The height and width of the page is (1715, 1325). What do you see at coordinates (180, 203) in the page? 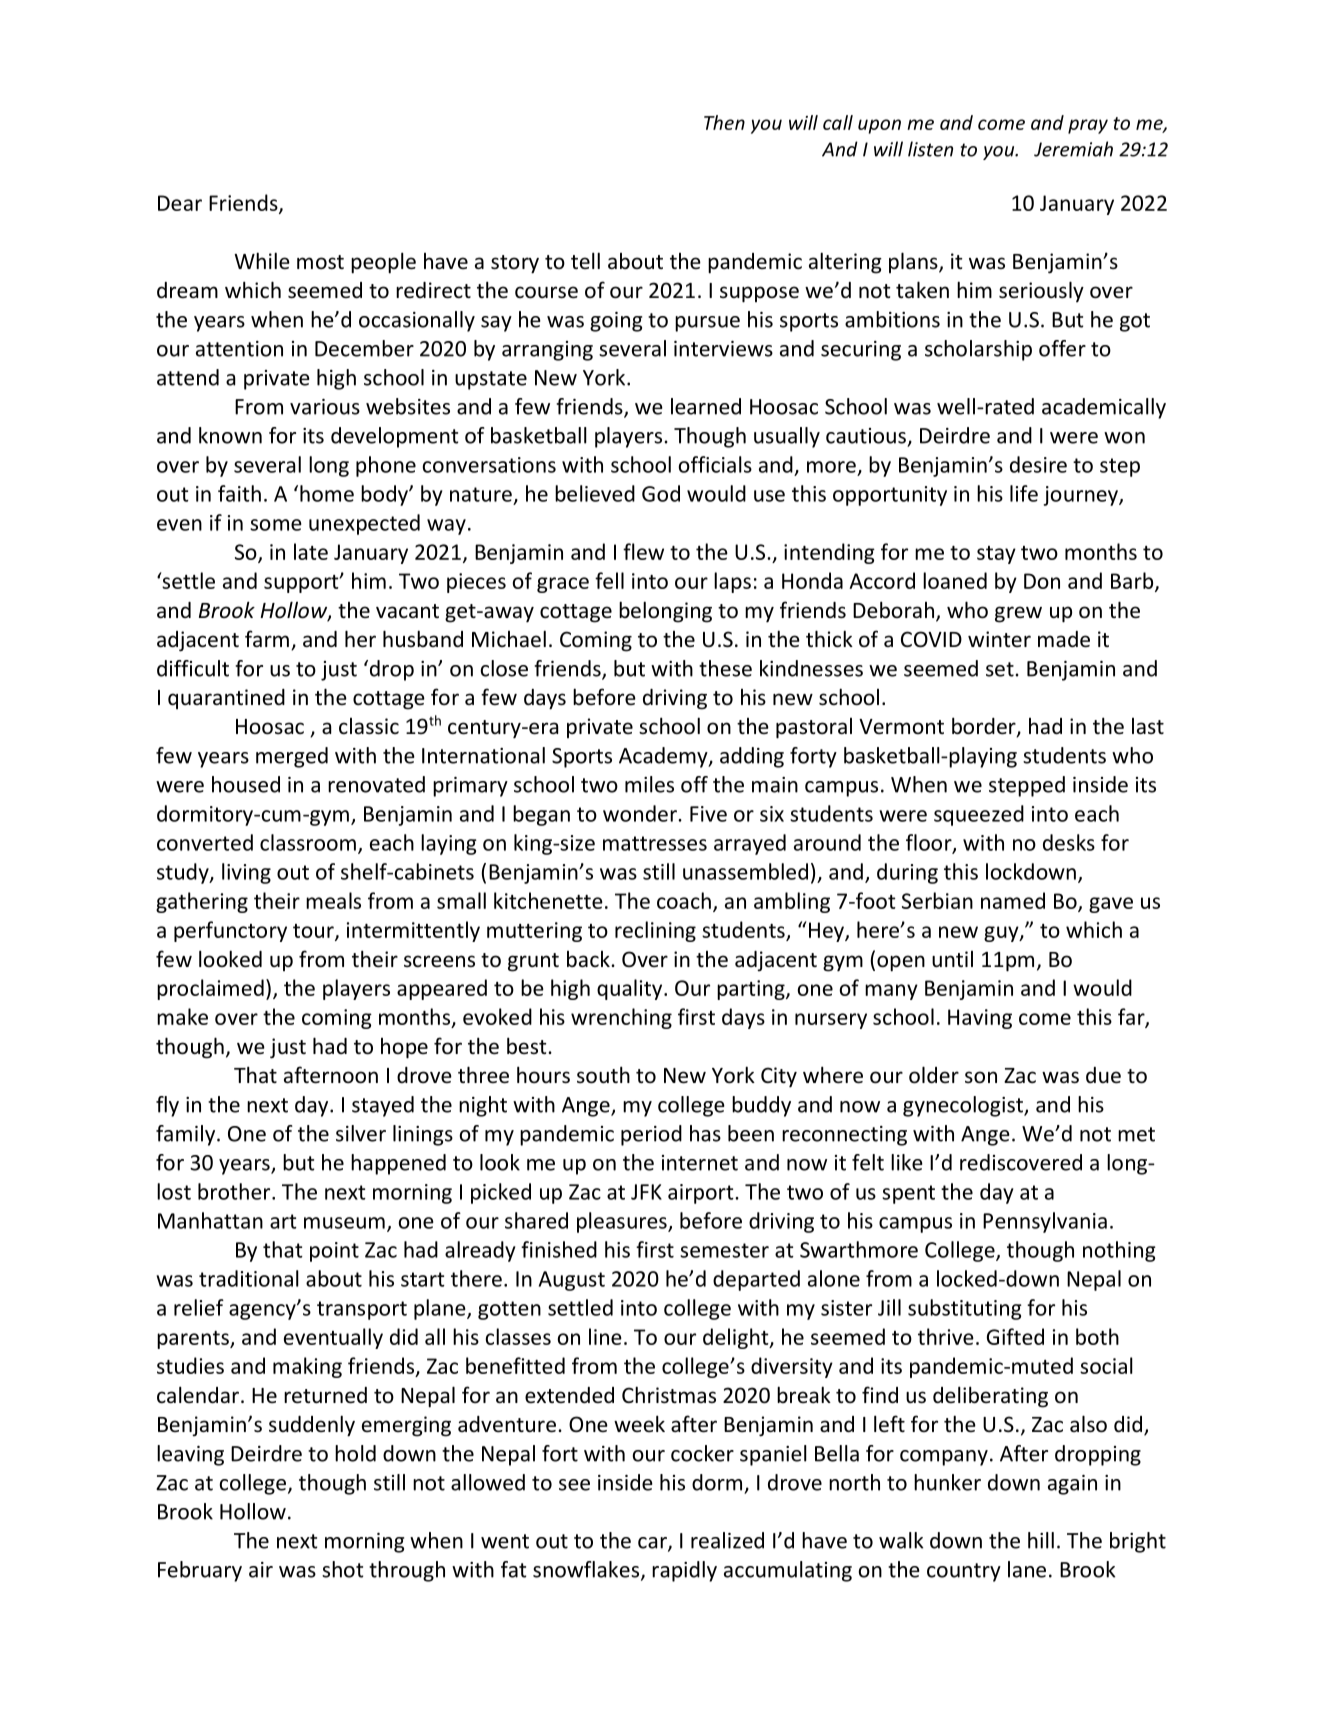
I see `Dear` at bounding box center [180, 203].
